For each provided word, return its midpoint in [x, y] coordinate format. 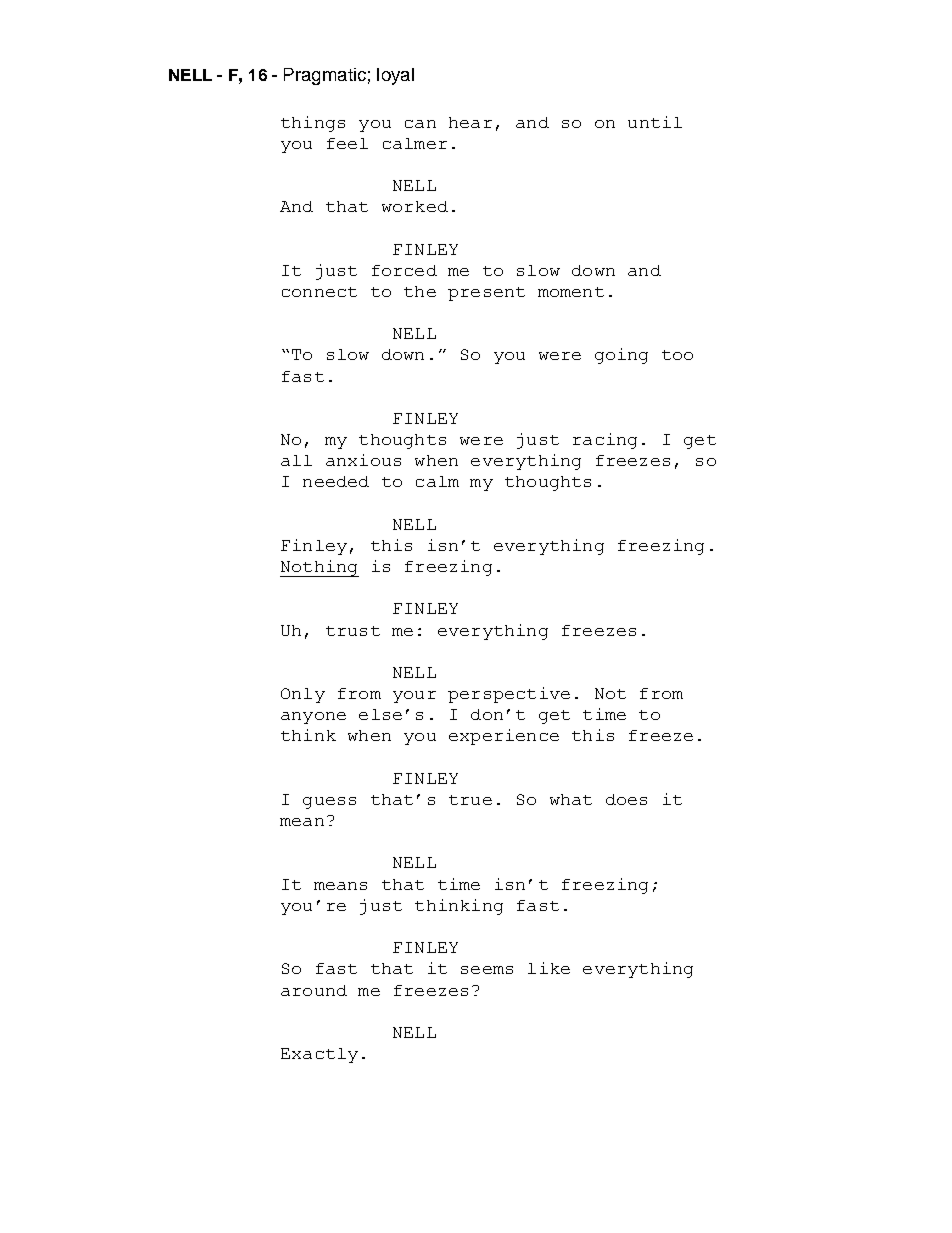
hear [470, 122]
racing [605, 441]
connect [319, 292]
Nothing [319, 568]
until [655, 122]
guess [329, 803]
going [621, 356]
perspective [509, 695]
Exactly [319, 1055]
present [486, 294]
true [470, 800]
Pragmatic [325, 76]
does [626, 799]
